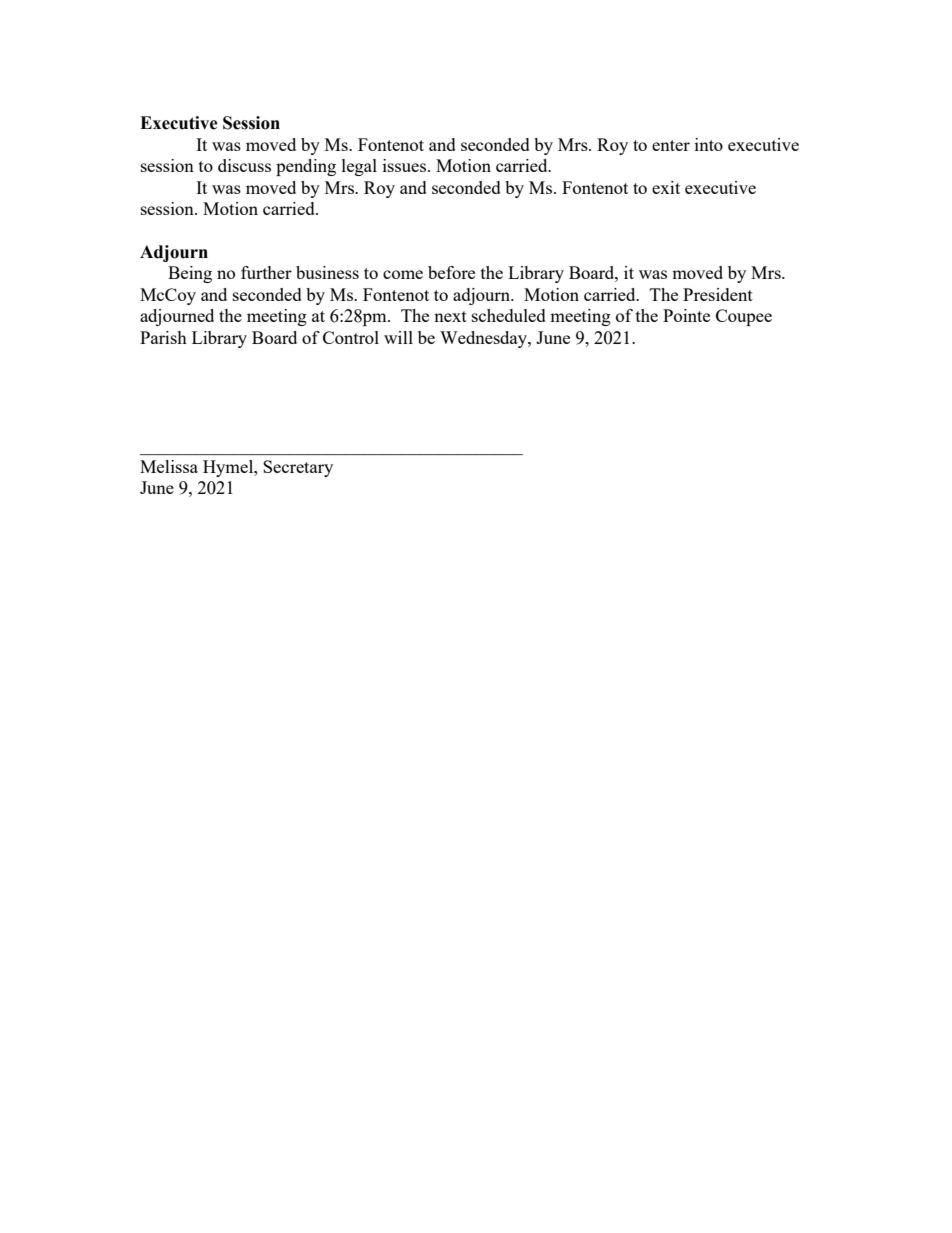 This image has width=952, height=1233. Describe the element at coordinates (298, 468) in the image. I see `Secretary` at that location.
